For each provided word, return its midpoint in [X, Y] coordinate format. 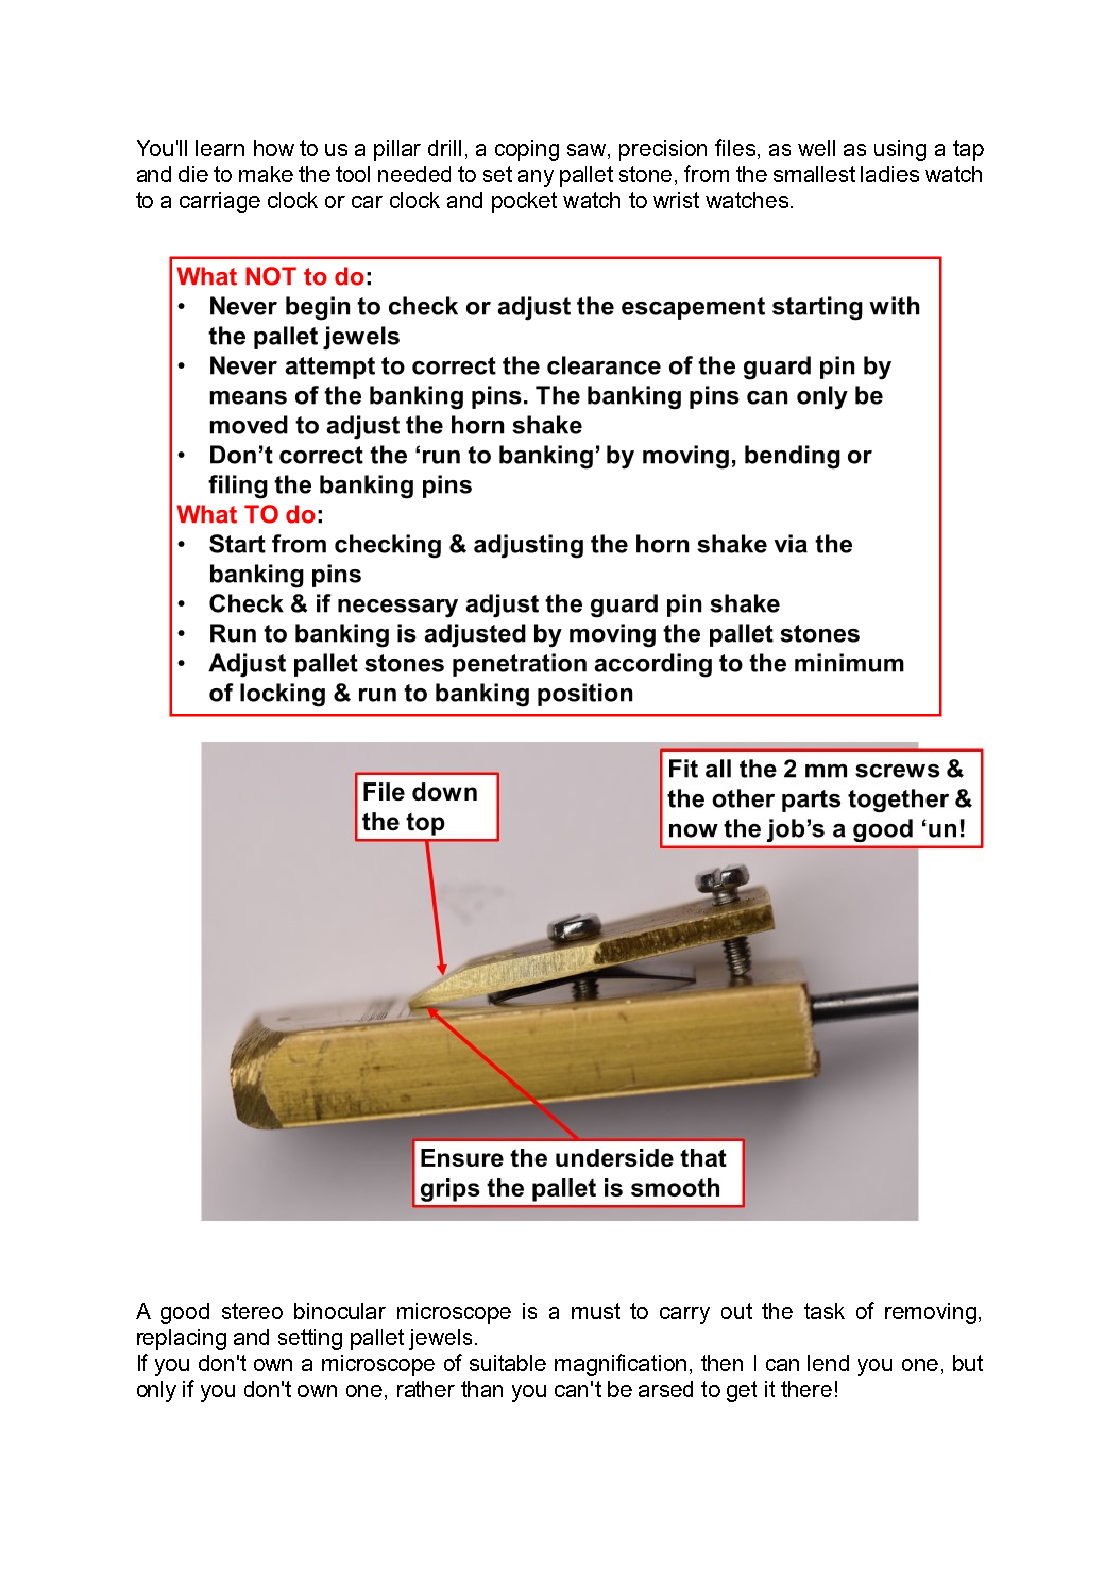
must [596, 1311]
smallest [814, 174]
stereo [252, 1311]
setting [310, 1339]
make [266, 174]
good [185, 1313]
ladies [890, 174]
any [536, 178]
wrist [676, 200]
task [824, 1311]
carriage [220, 202]
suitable [508, 1363]
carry [685, 1315]
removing [930, 1313]
